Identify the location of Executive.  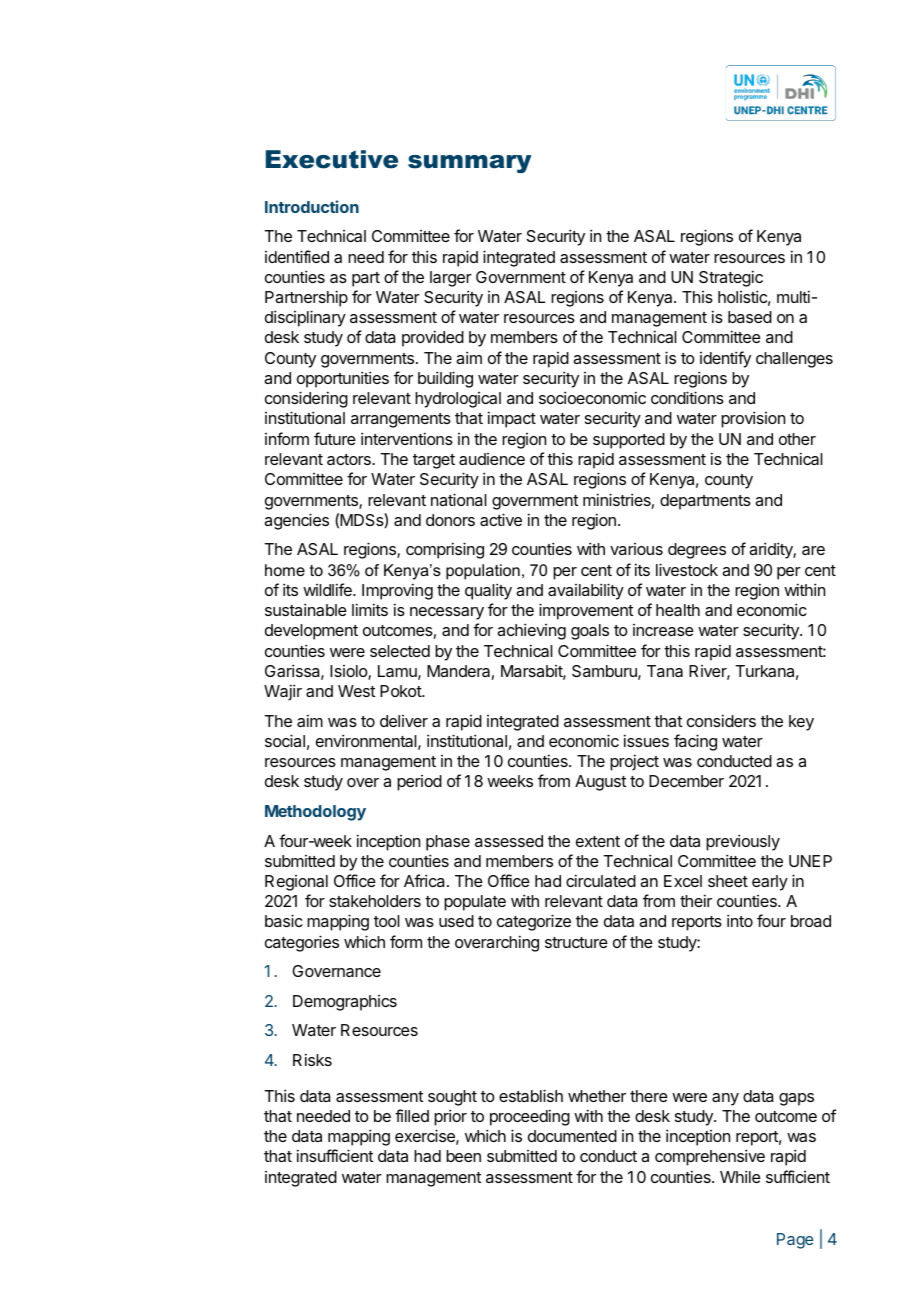
(332, 159).
